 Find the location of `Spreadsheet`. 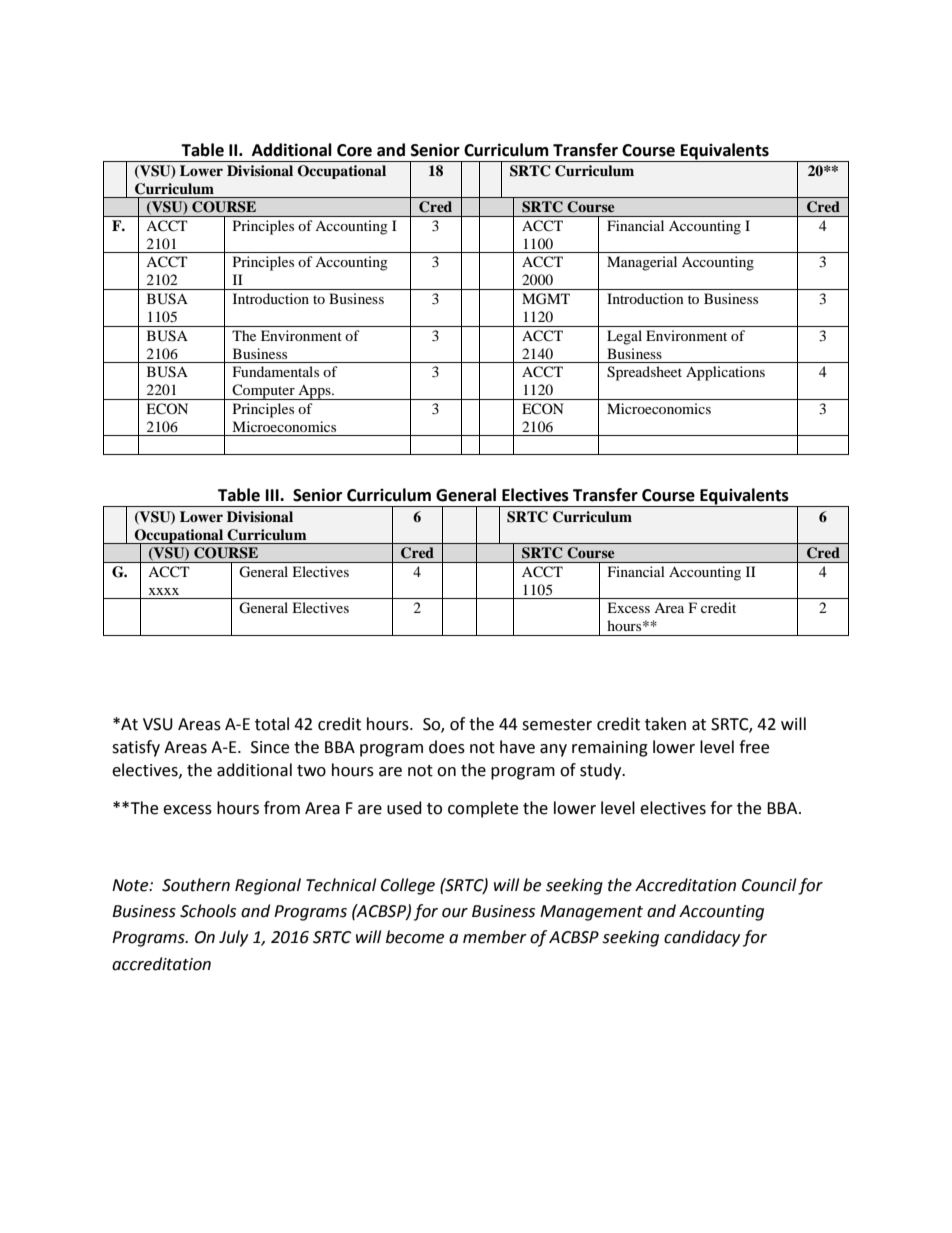

Spreadsheet is located at coordinates (644, 373).
